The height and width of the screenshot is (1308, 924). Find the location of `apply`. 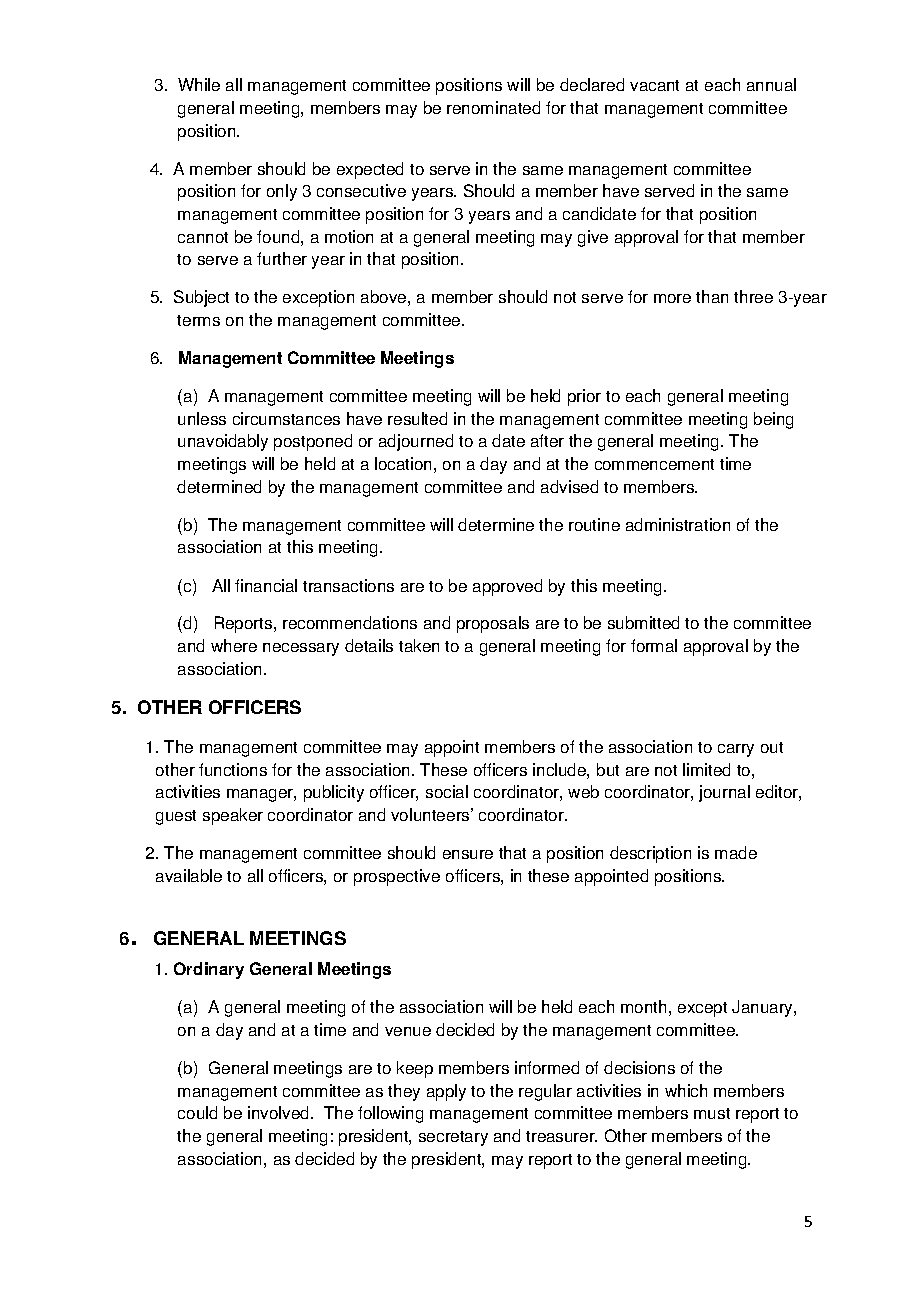

apply is located at coordinates (446, 1092).
